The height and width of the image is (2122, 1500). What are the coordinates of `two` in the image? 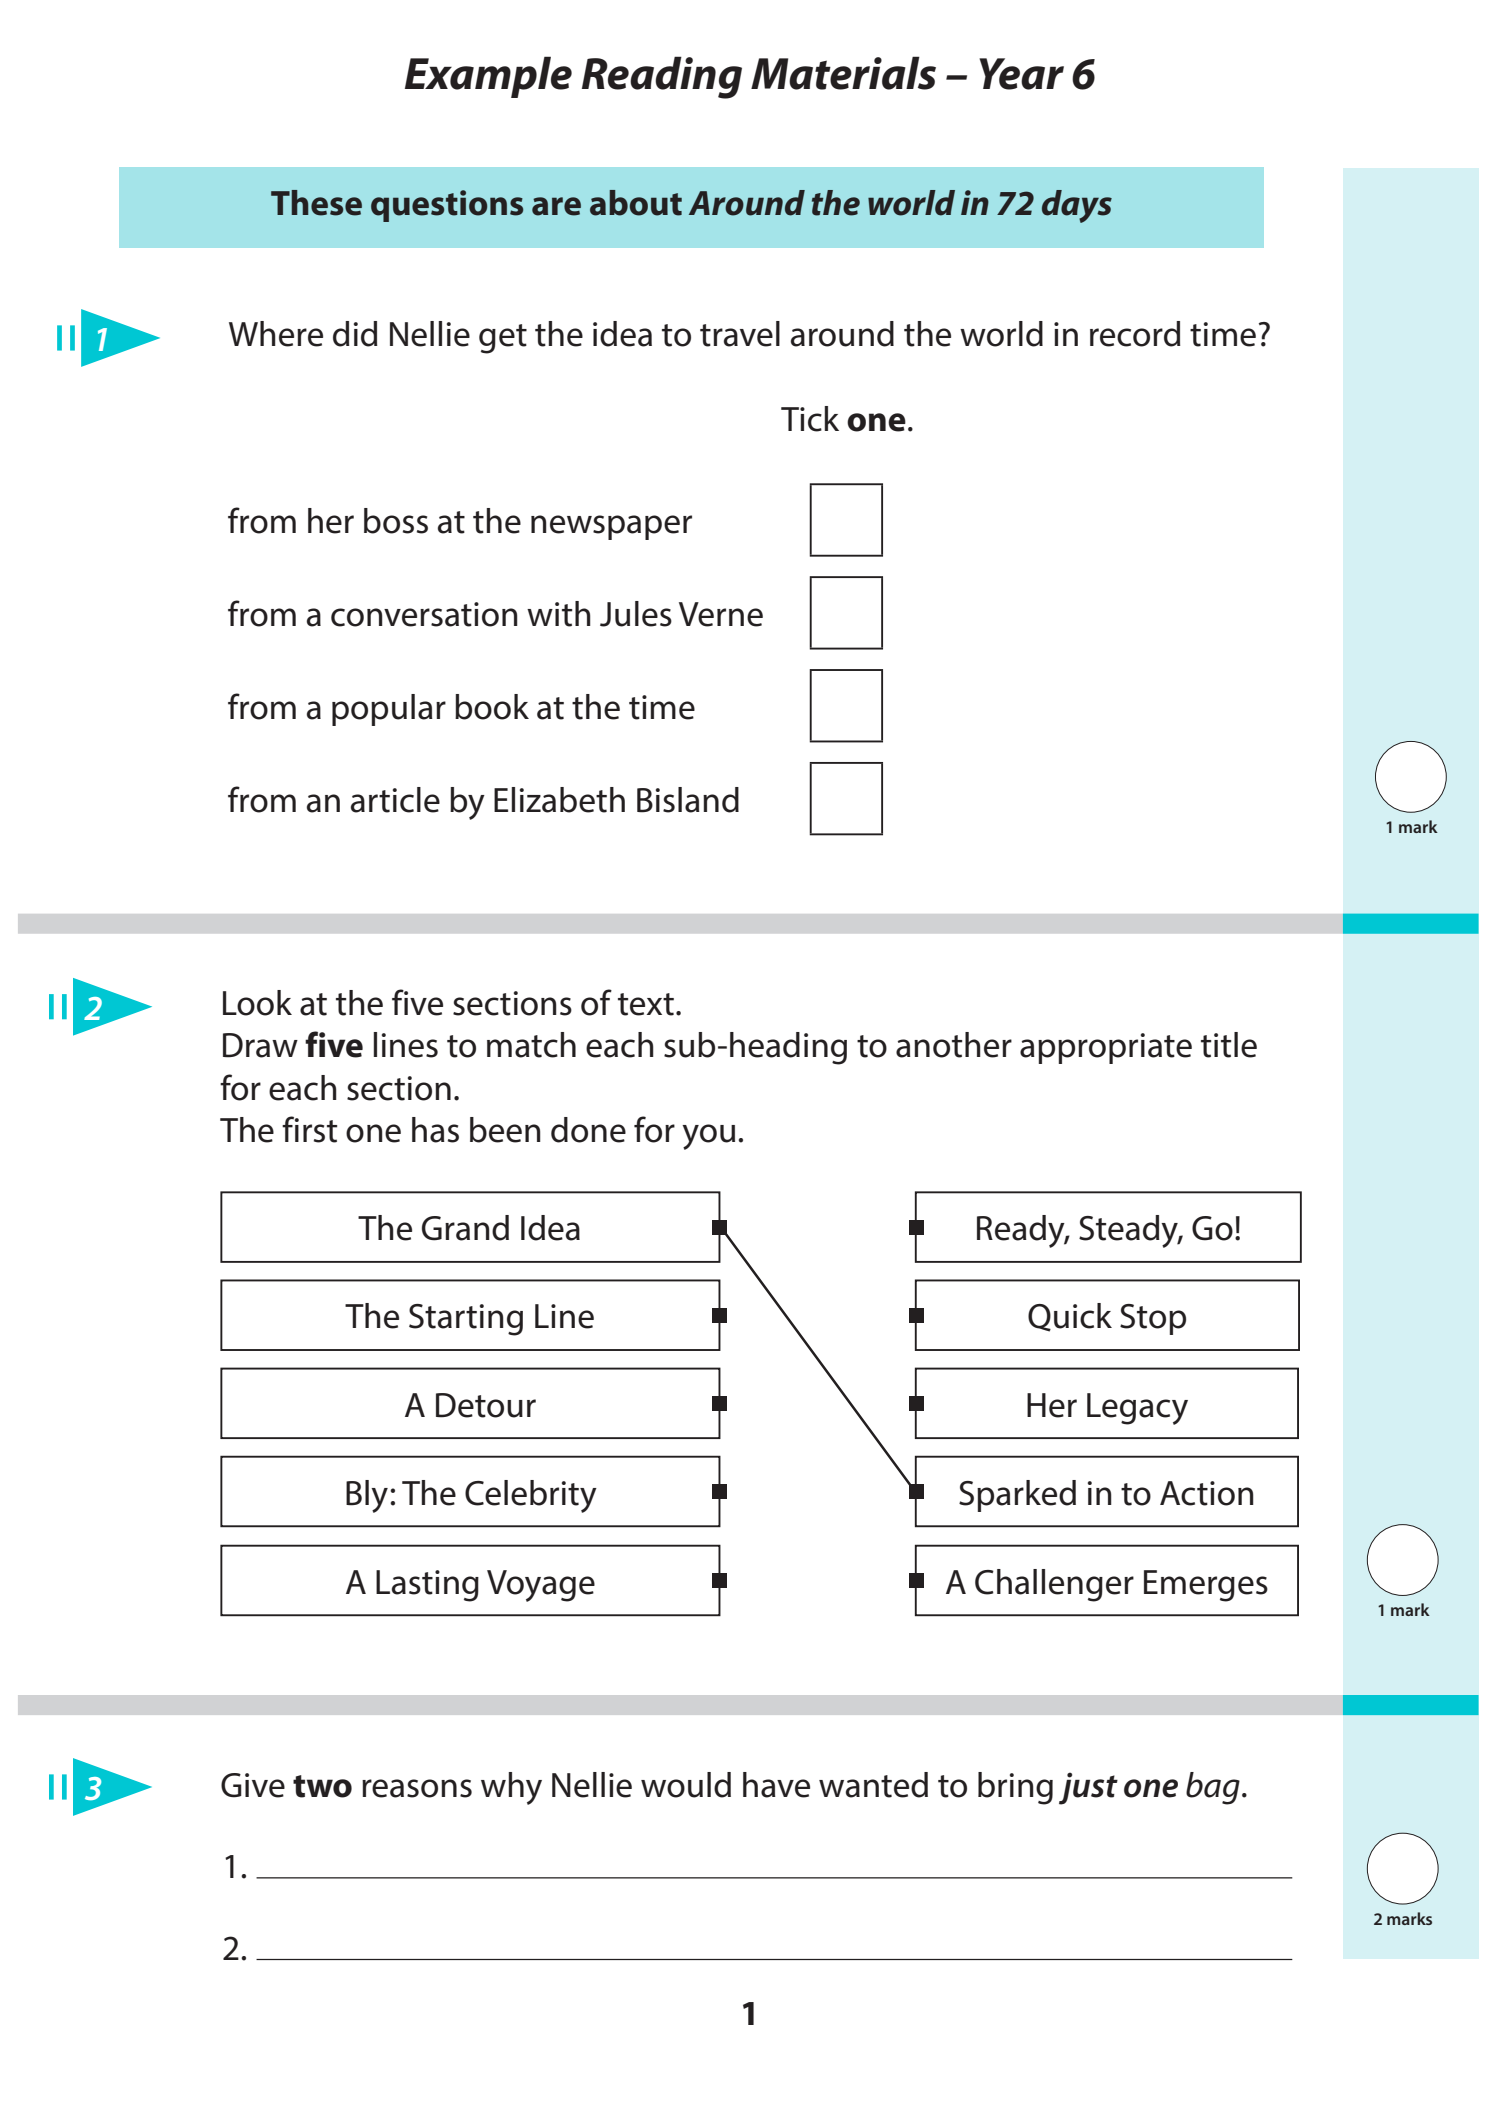 It's located at (322, 1786).
